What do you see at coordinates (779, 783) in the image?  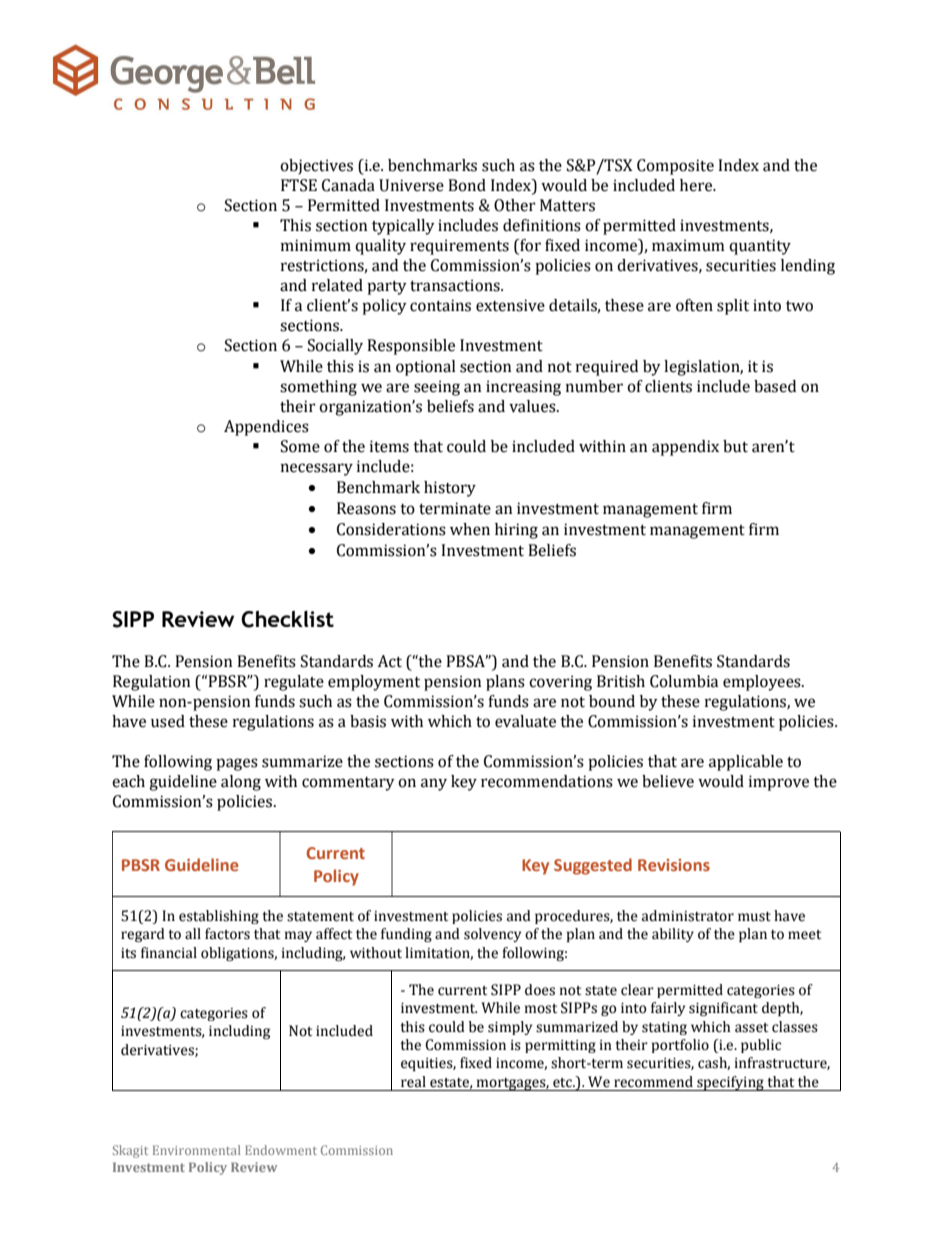 I see `improve` at bounding box center [779, 783].
